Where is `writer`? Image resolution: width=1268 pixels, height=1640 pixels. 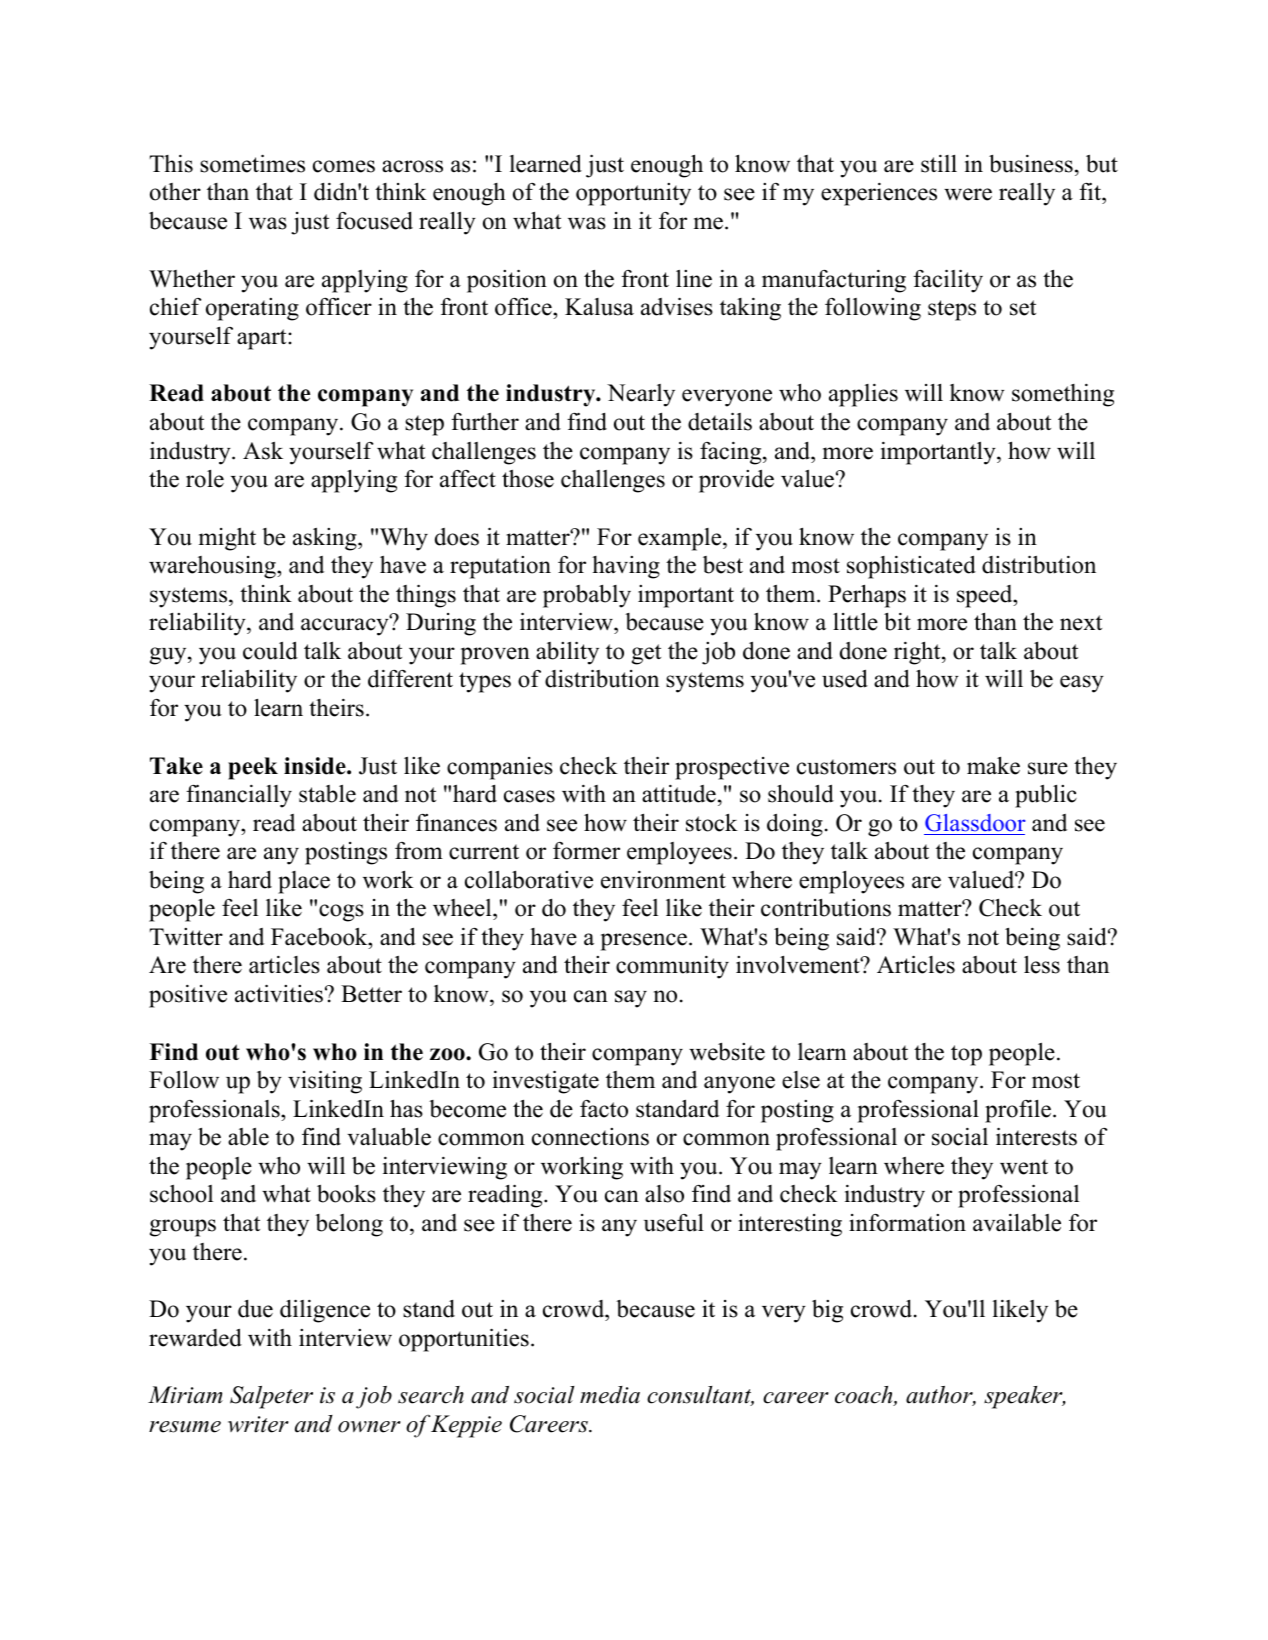 writer is located at coordinates (258, 1424).
